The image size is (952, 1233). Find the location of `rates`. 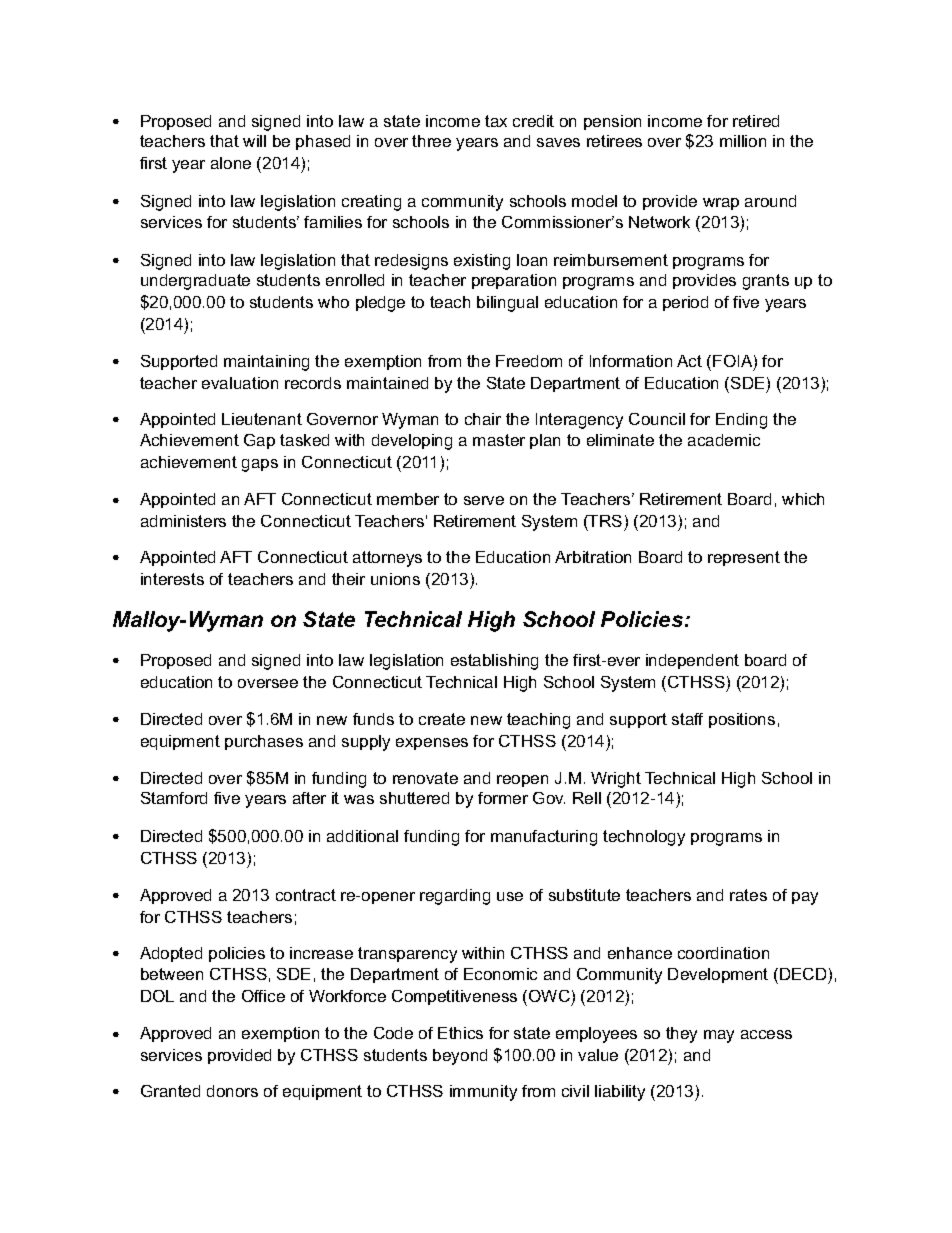

rates is located at coordinates (748, 895).
